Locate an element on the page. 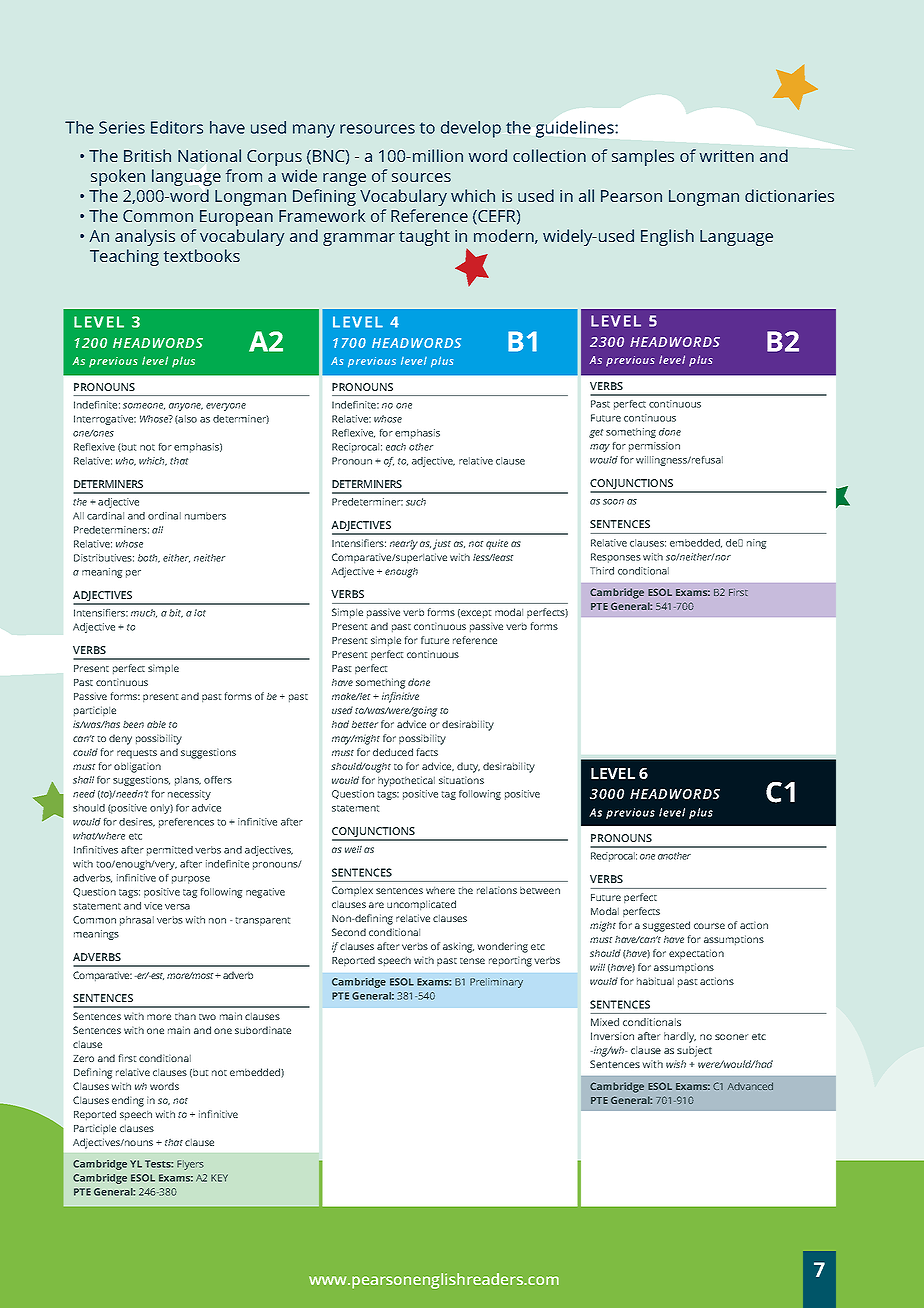 The height and width of the image is (1308, 924). someone is located at coordinates (144, 406).
